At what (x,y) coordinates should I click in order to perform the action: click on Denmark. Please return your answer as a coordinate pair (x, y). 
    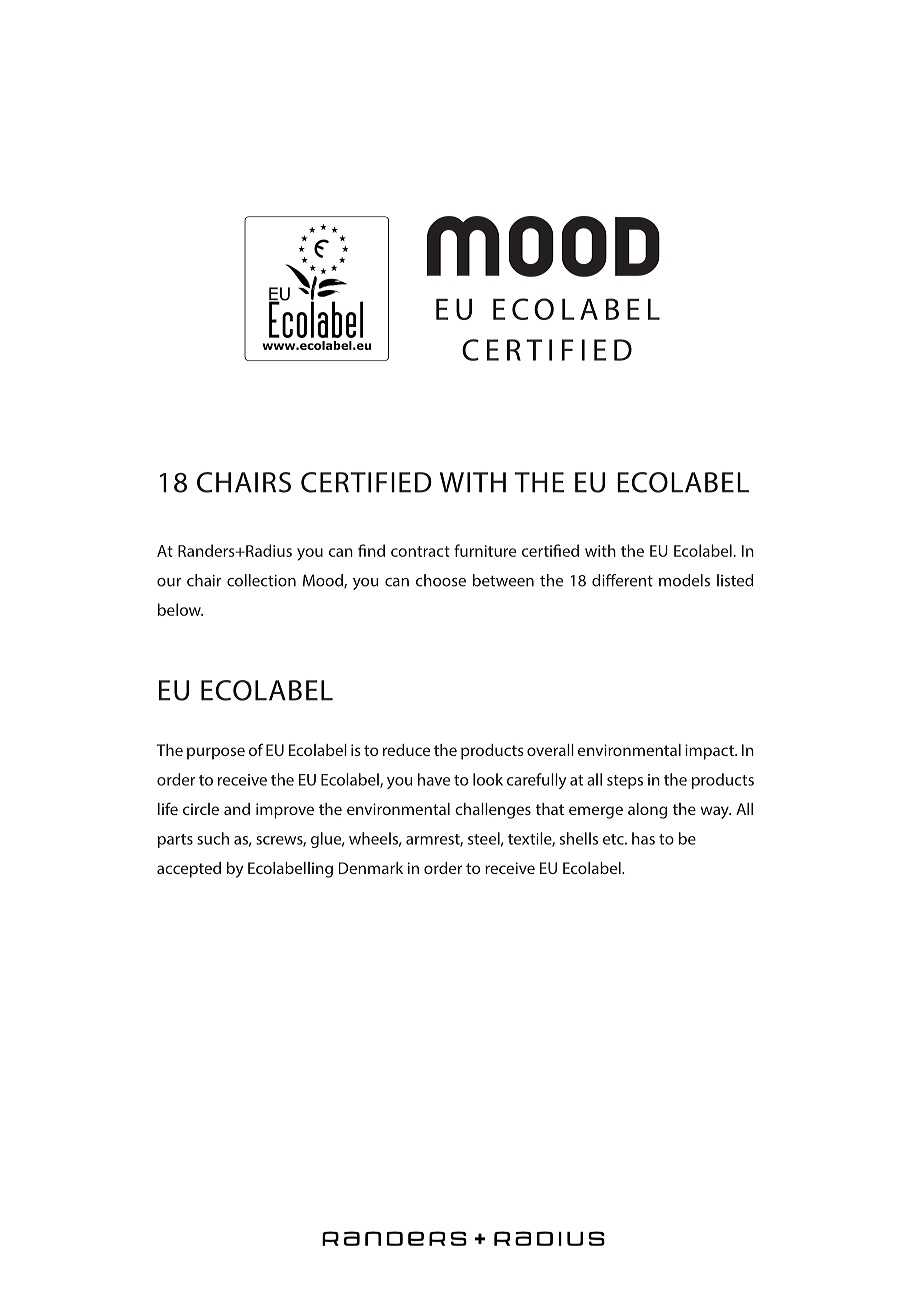
    Looking at the image, I should click on (371, 868).
